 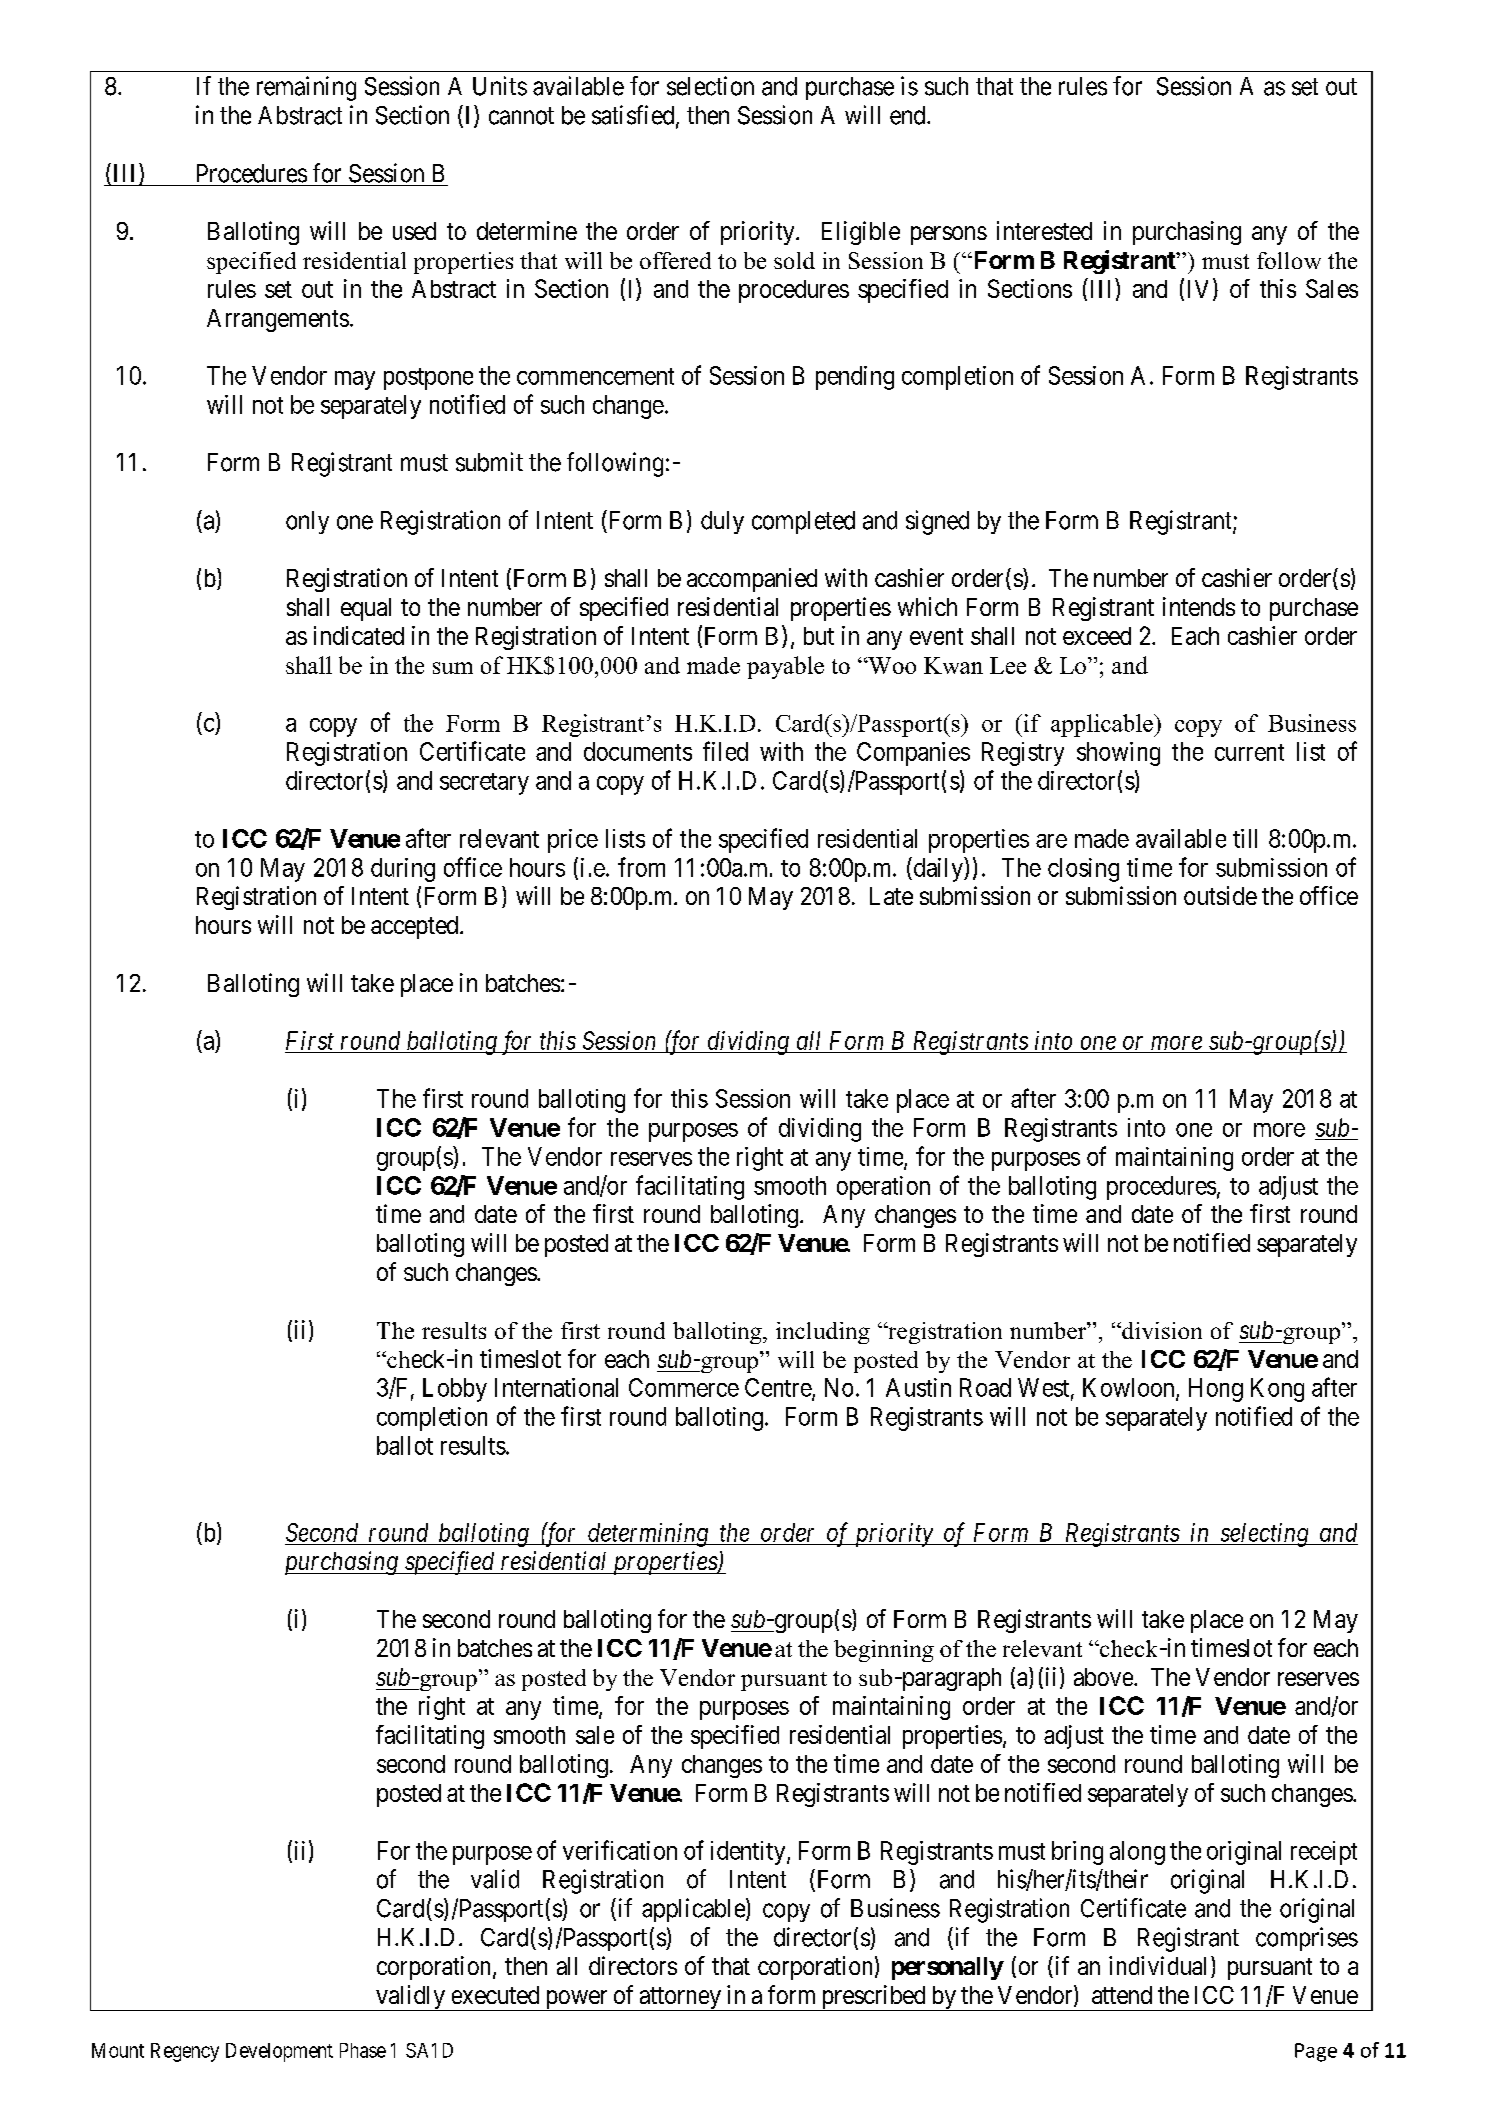 What do you see at coordinates (279, 2052) in the screenshot?
I see `Development` at bounding box center [279, 2052].
